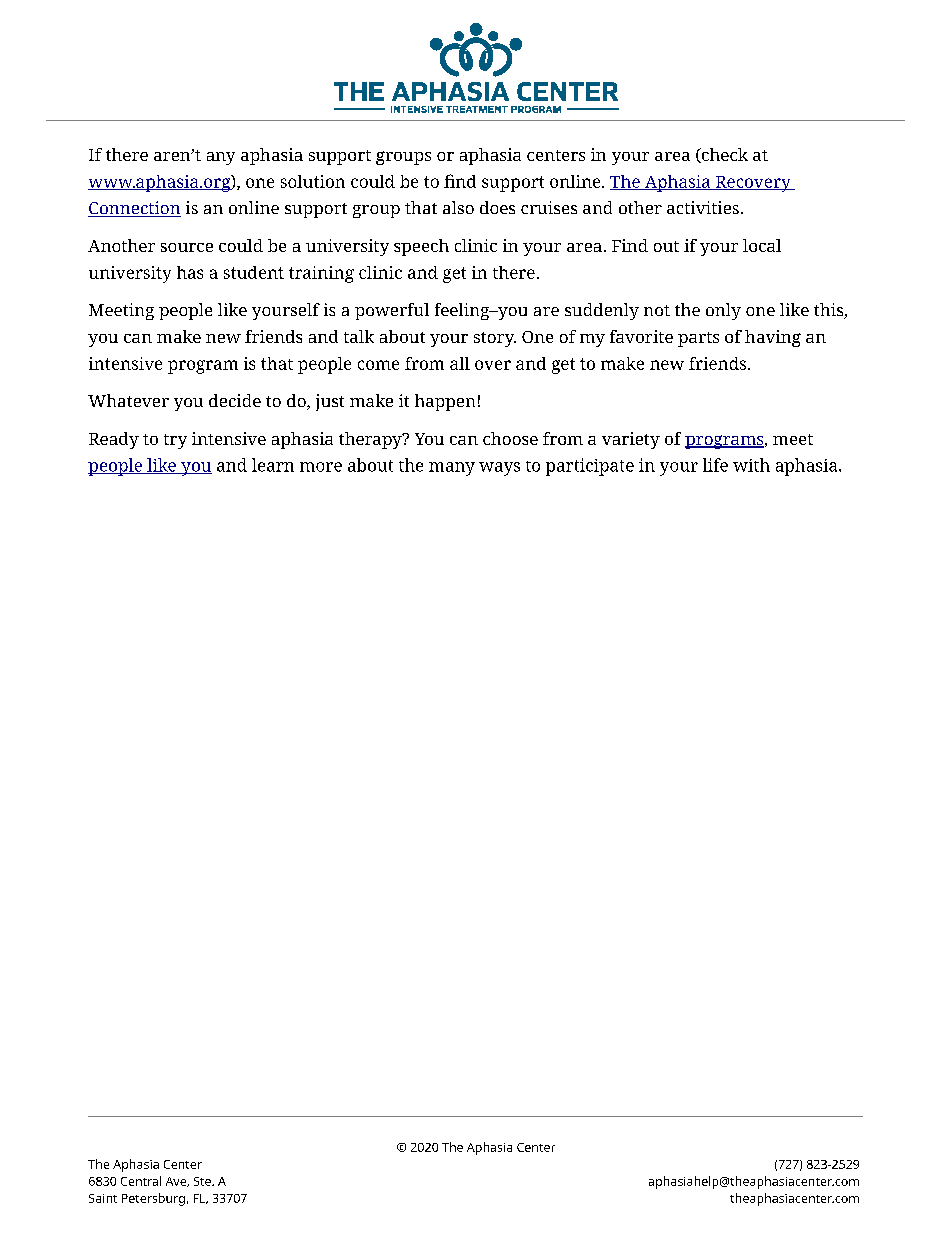  What do you see at coordinates (134, 209) in the screenshot?
I see `Connection` at bounding box center [134, 209].
